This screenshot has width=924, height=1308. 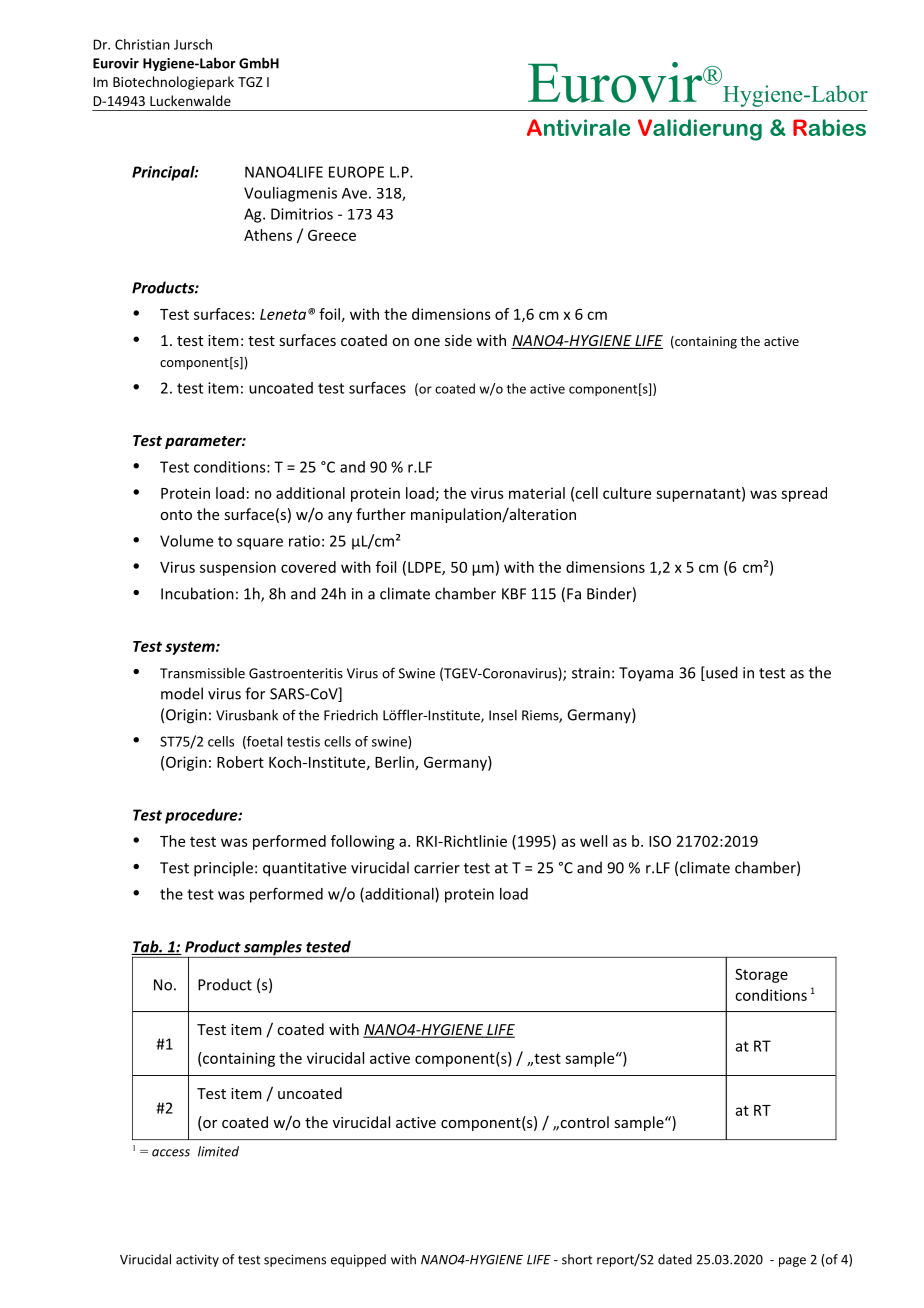 What do you see at coordinates (591, 673) in the screenshot?
I see `strain` at bounding box center [591, 673].
